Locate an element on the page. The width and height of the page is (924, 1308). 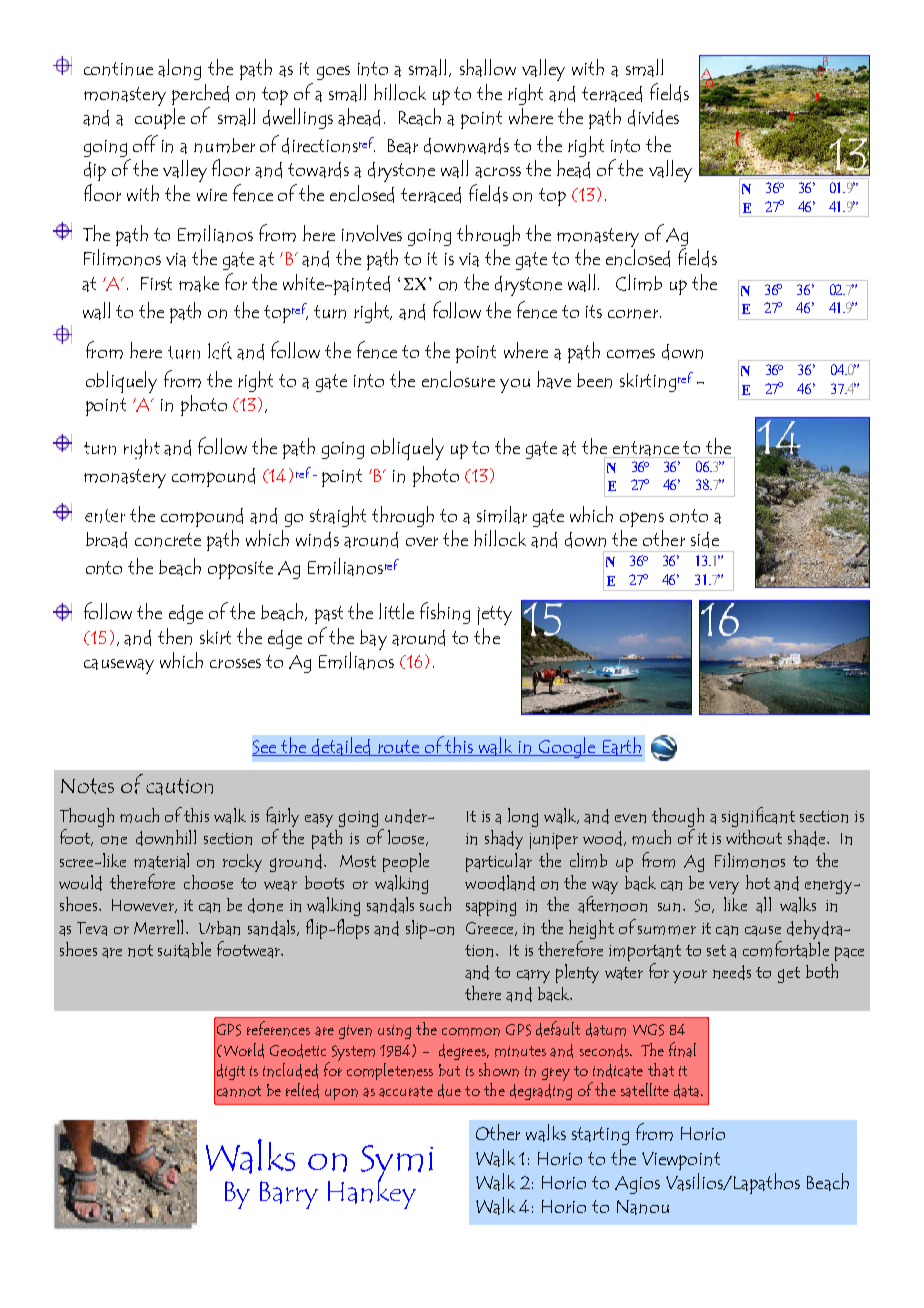
fishing is located at coordinates (445, 613).
